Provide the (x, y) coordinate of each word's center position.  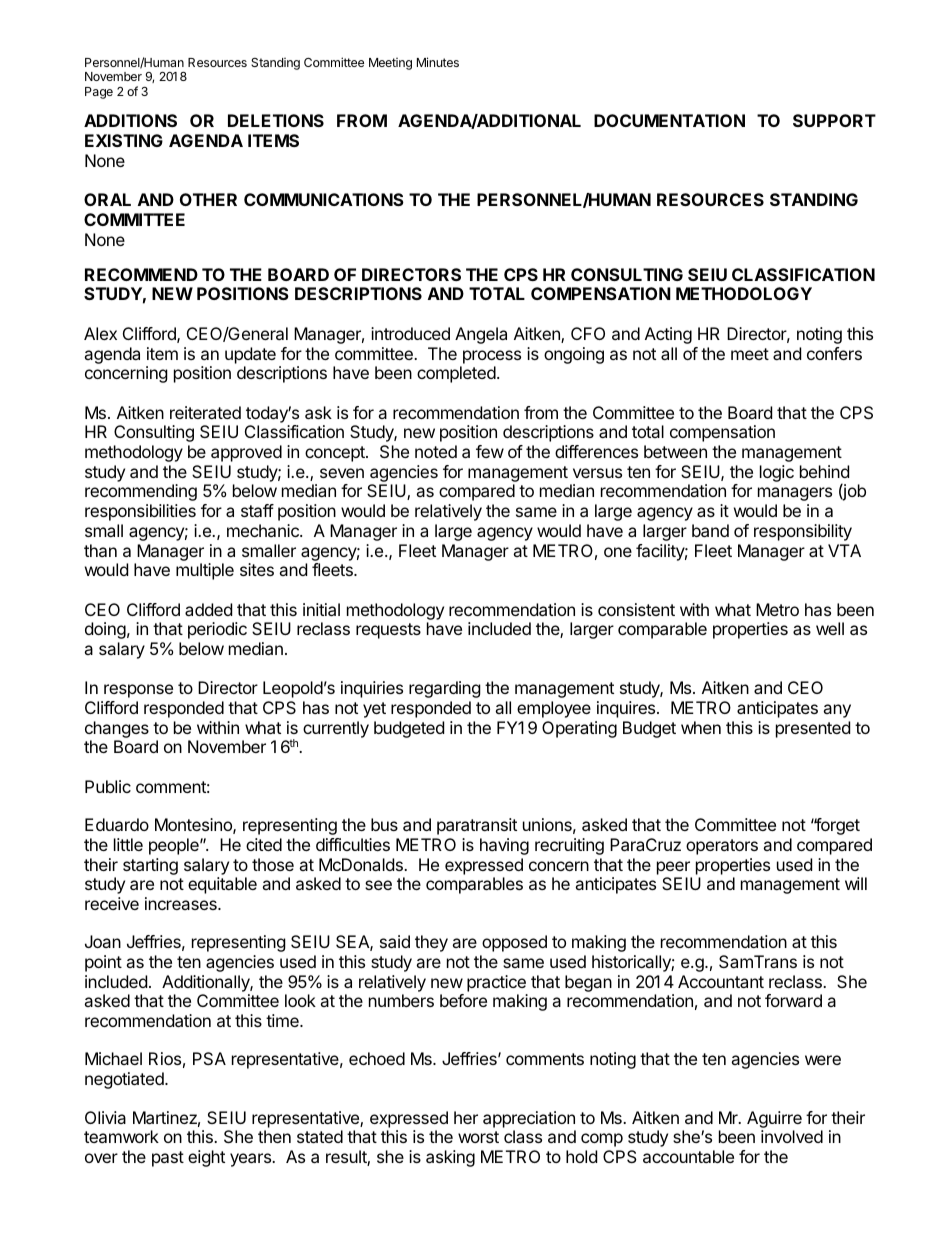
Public (108, 786)
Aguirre (774, 1119)
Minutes (438, 62)
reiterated (205, 412)
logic (777, 473)
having (504, 846)
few (490, 451)
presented (813, 729)
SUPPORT (834, 120)
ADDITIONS (130, 120)
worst (478, 1137)
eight (206, 1158)
